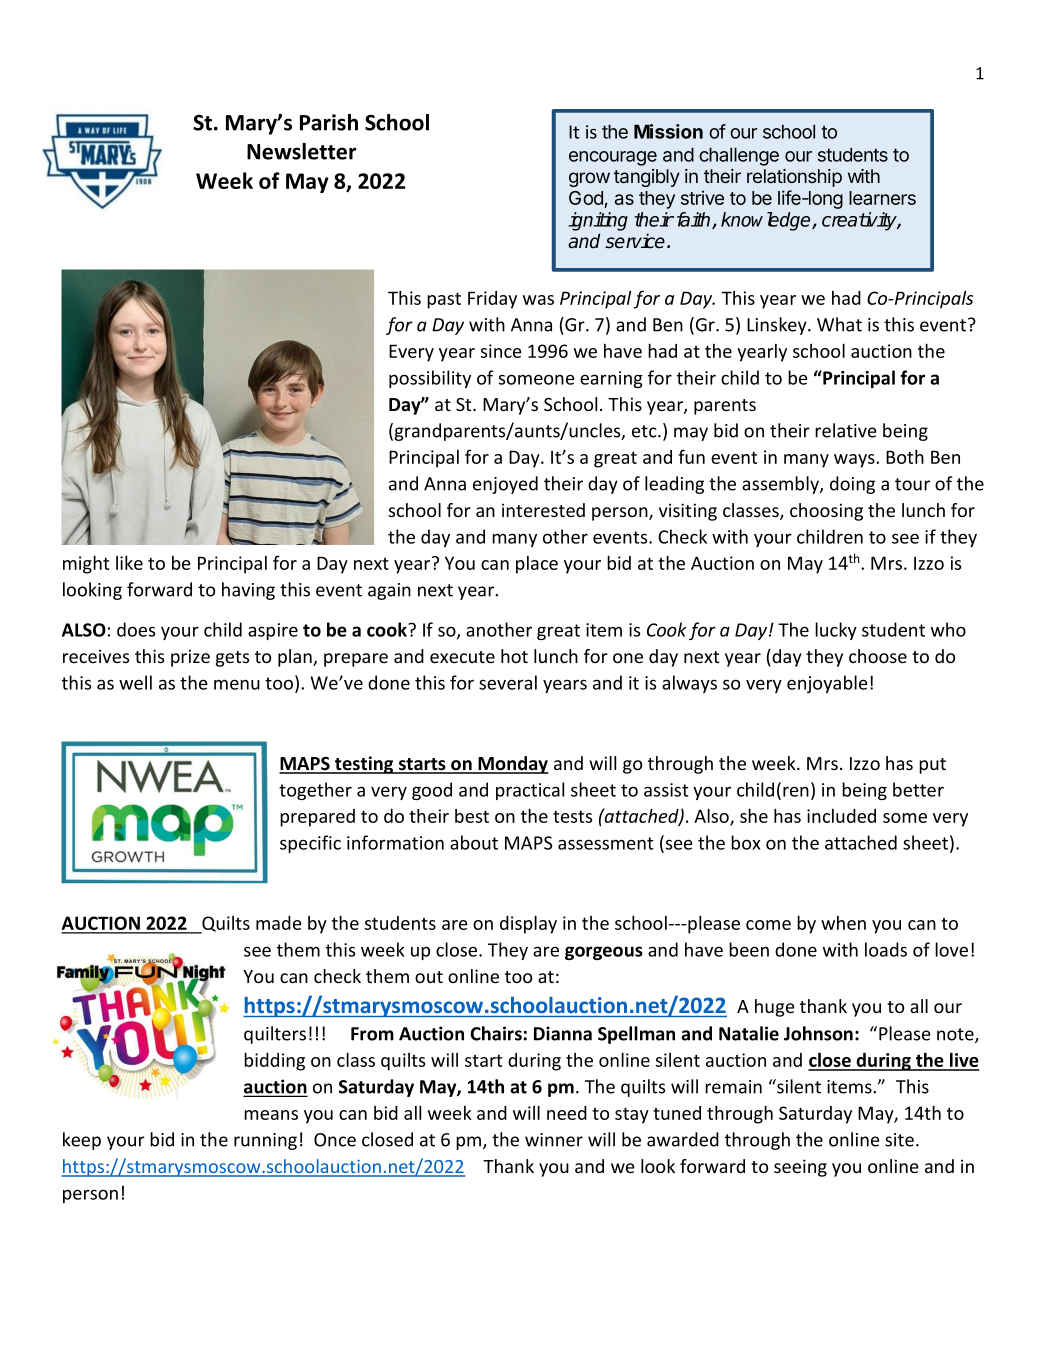 The width and height of the page is (1046, 1354). Describe the element at coordinates (265, 1141) in the page. I see `running` at that location.
